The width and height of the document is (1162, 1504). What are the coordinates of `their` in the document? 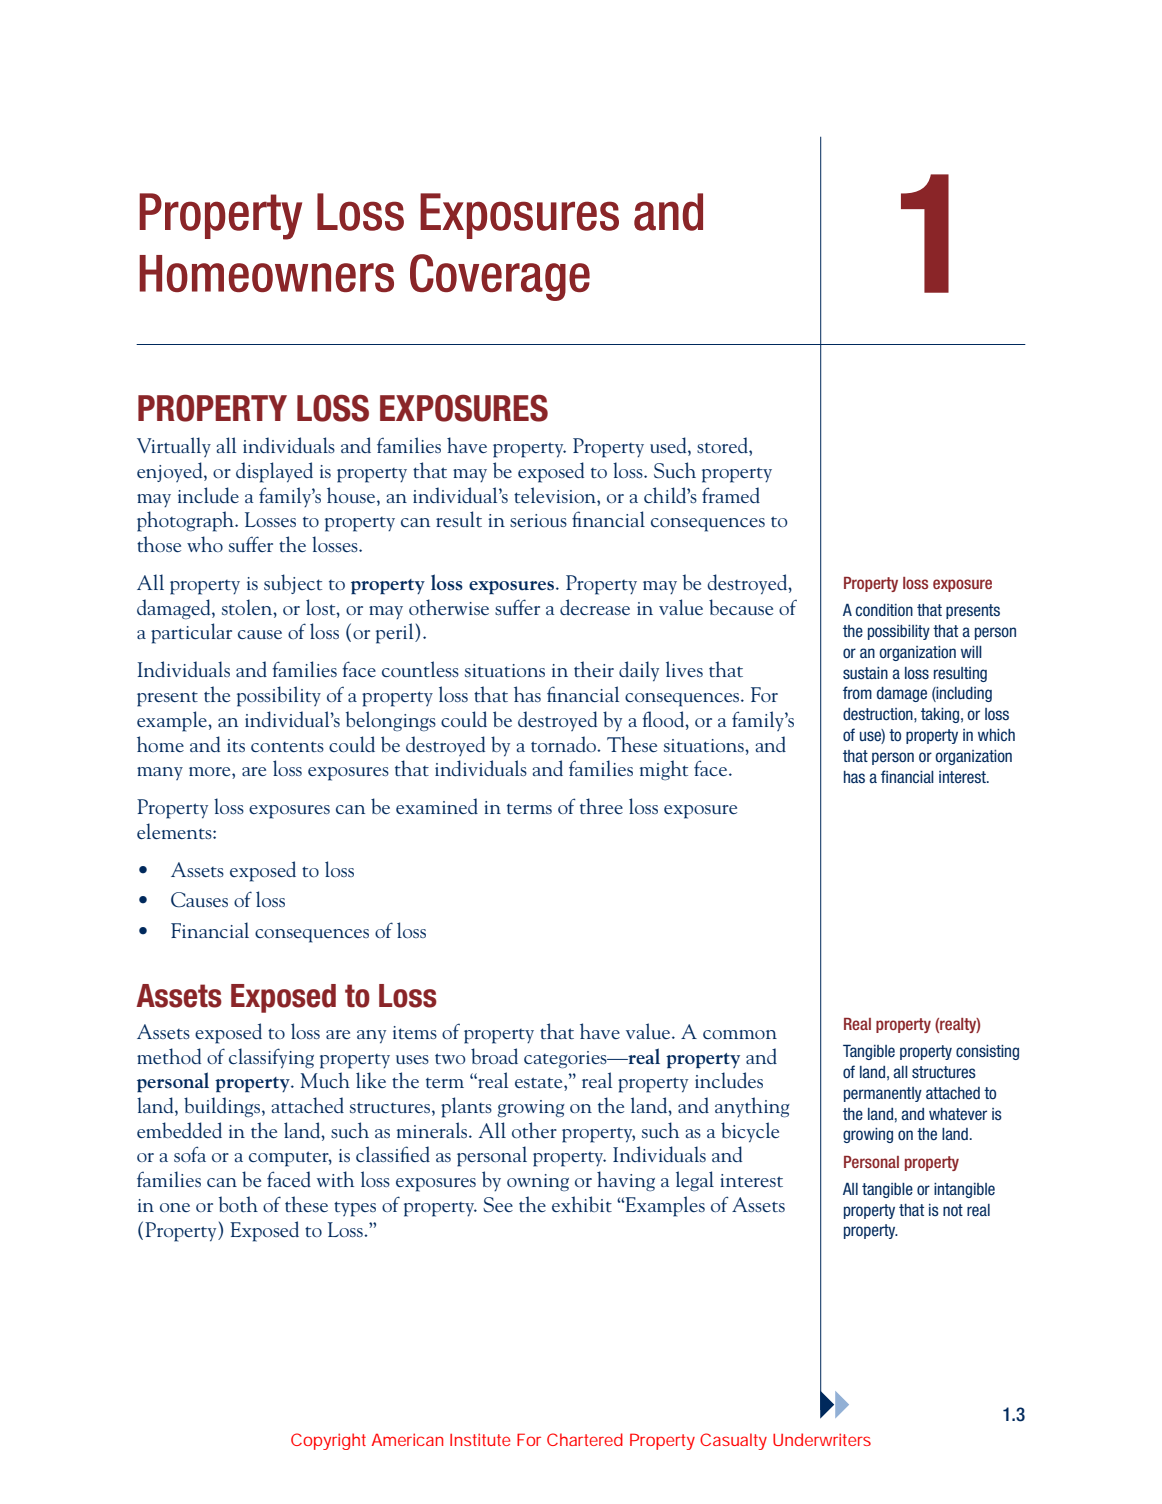 It's located at (594, 669).
